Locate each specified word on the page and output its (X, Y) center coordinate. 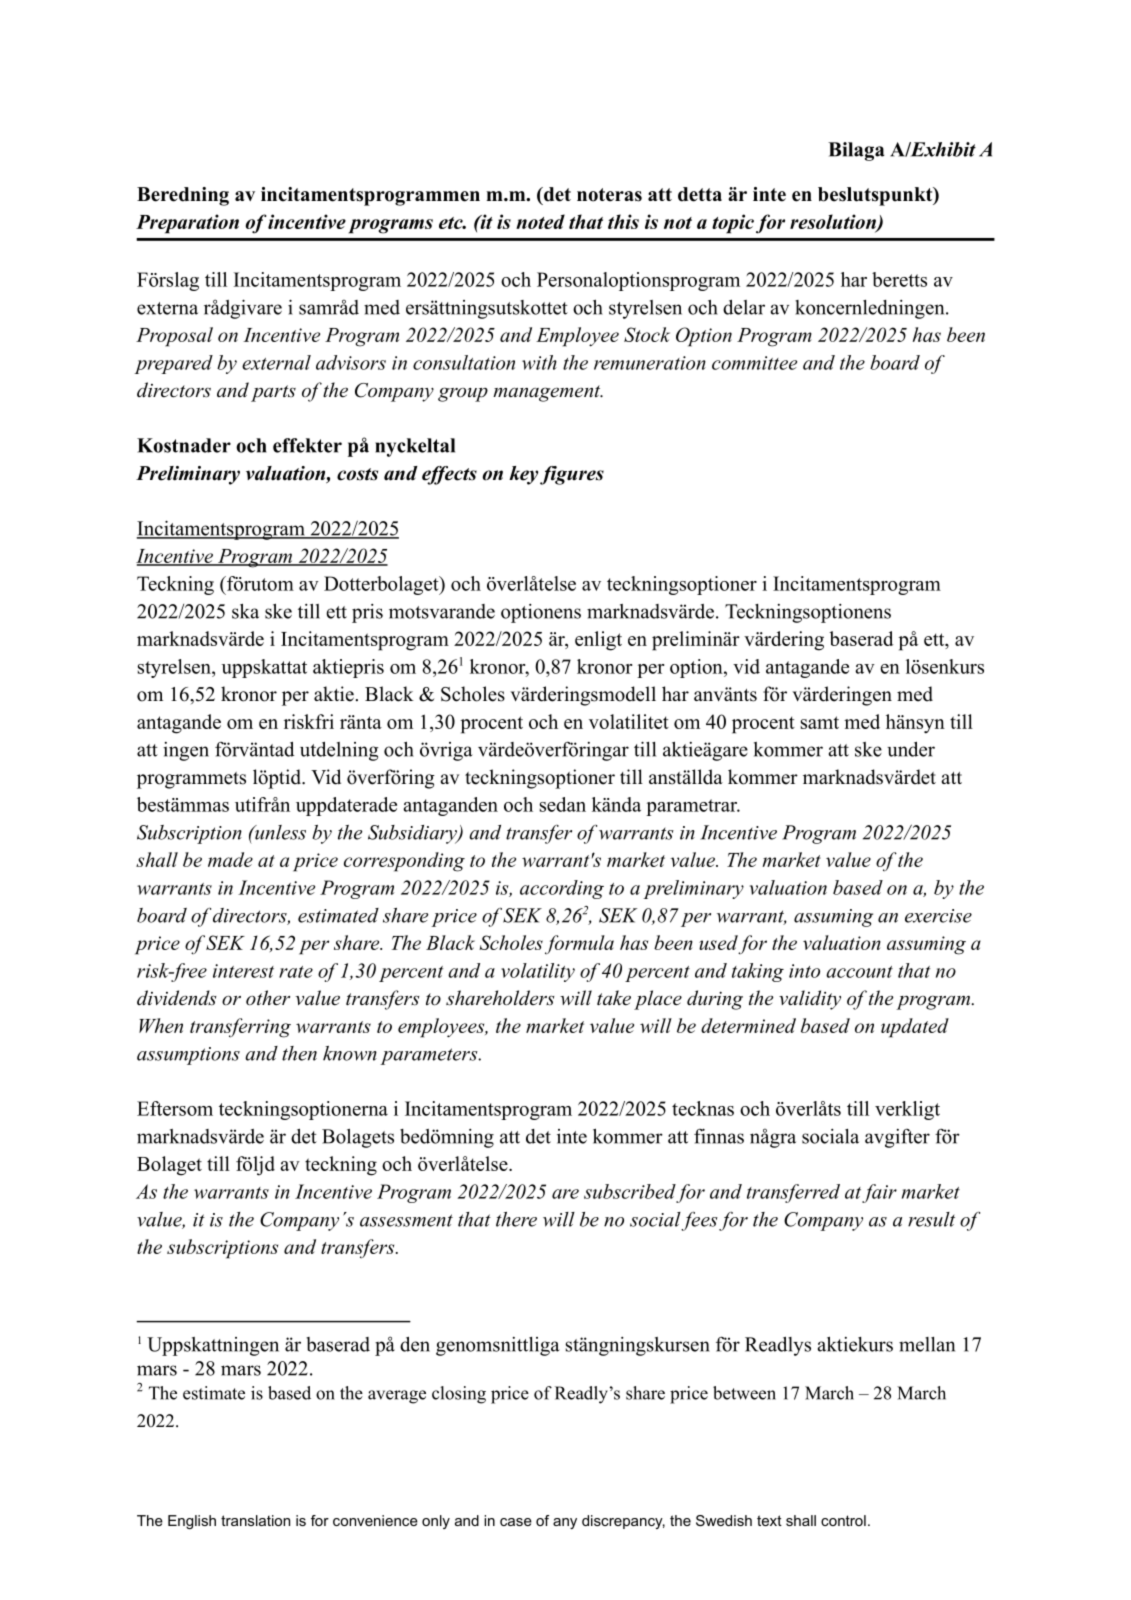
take (614, 998)
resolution (834, 222)
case (516, 1522)
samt (820, 722)
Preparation (187, 224)
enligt (598, 641)
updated (915, 1028)
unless (279, 832)
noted (540, 221)
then (299, 1053)
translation (255, 1520)
